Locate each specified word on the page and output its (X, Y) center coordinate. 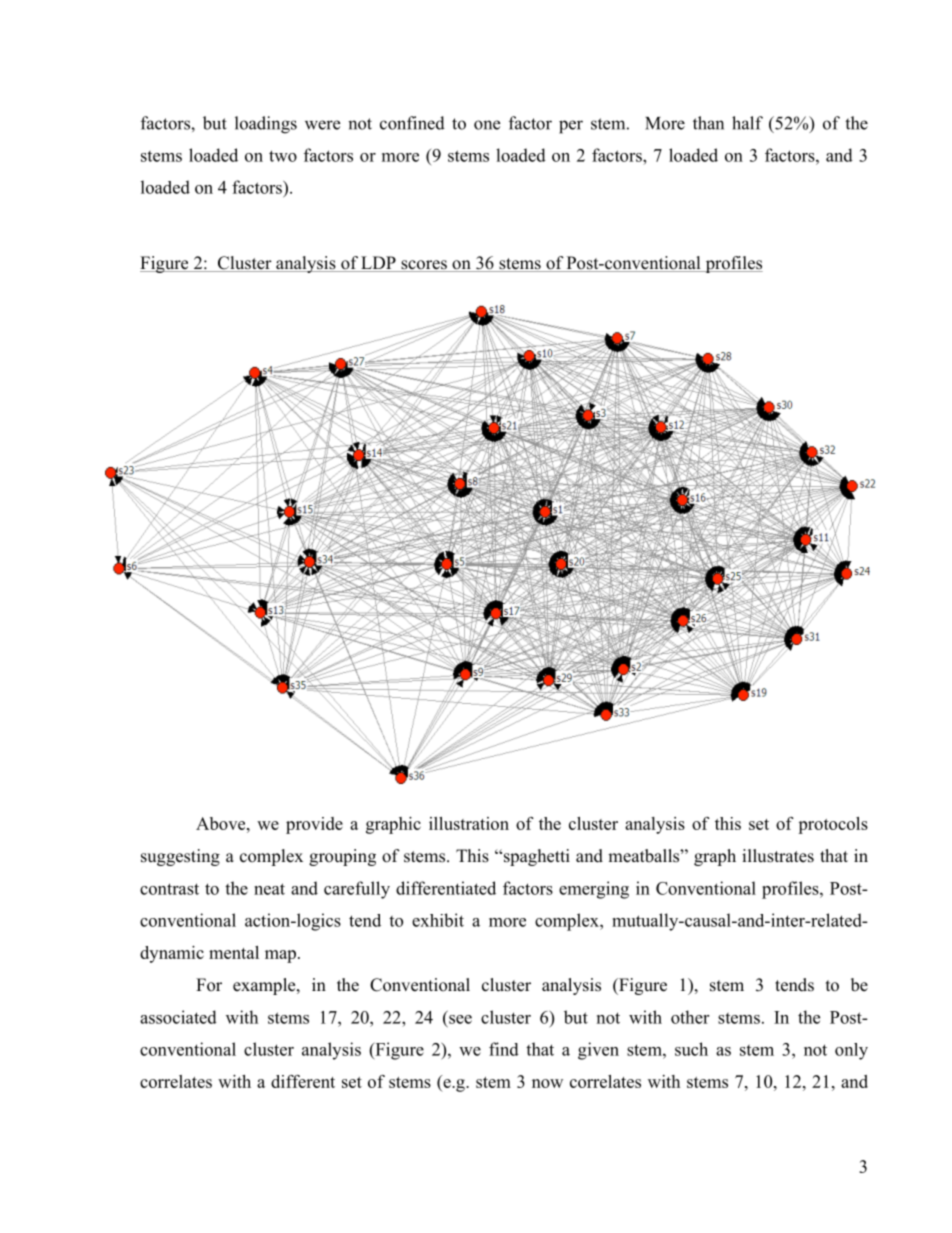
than (708, 123)
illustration (469, 823)
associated (178, 1017)
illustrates (778, 856)
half (747, 123)
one (487, 125)
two (283, 156)
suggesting (180, 857)
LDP (378, 262)
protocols (833, 825)
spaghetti (535, 857)
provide (314, 825)
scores (424, 266)
